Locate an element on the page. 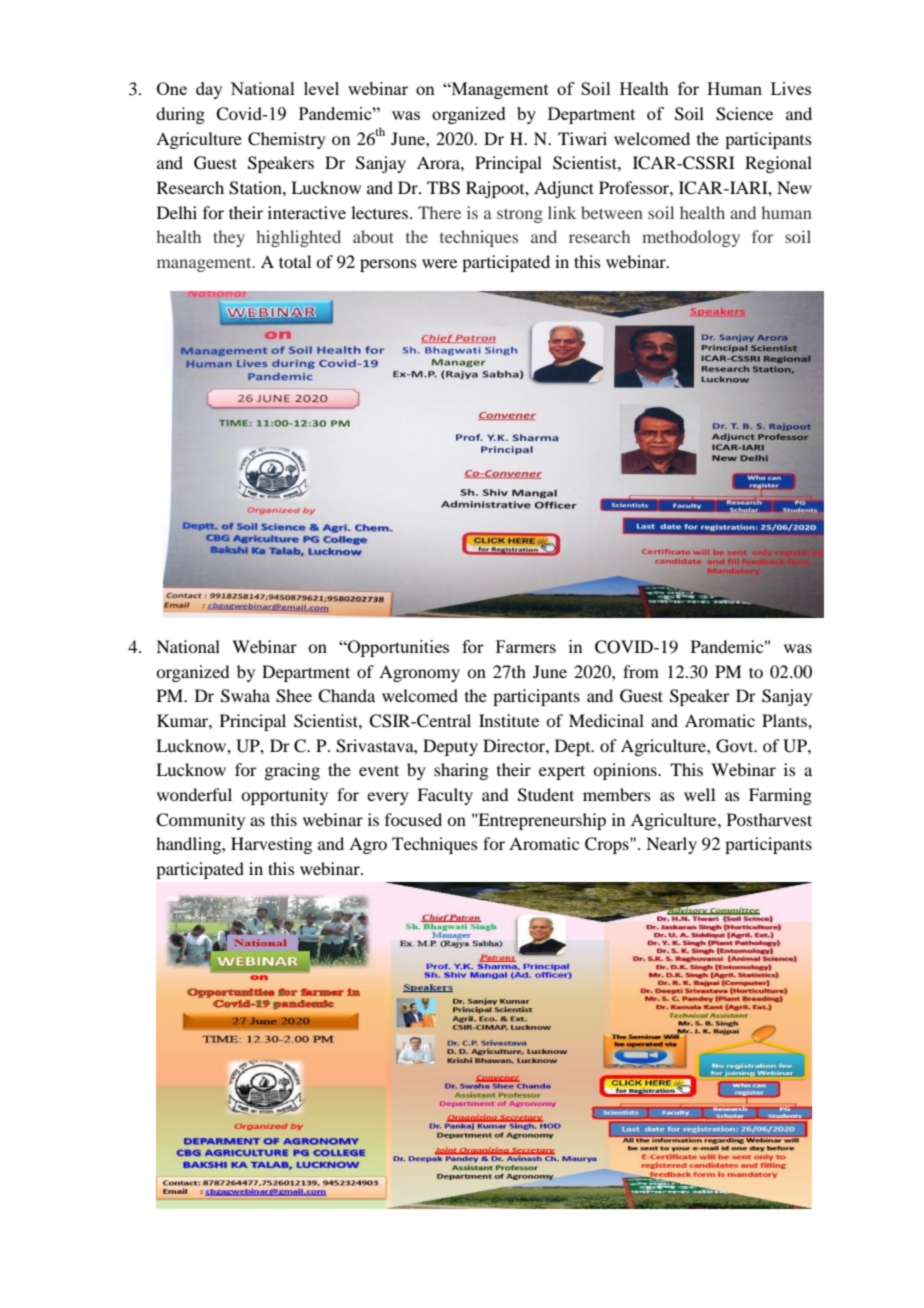  Opportunities is located at coordinates (397, 648).
